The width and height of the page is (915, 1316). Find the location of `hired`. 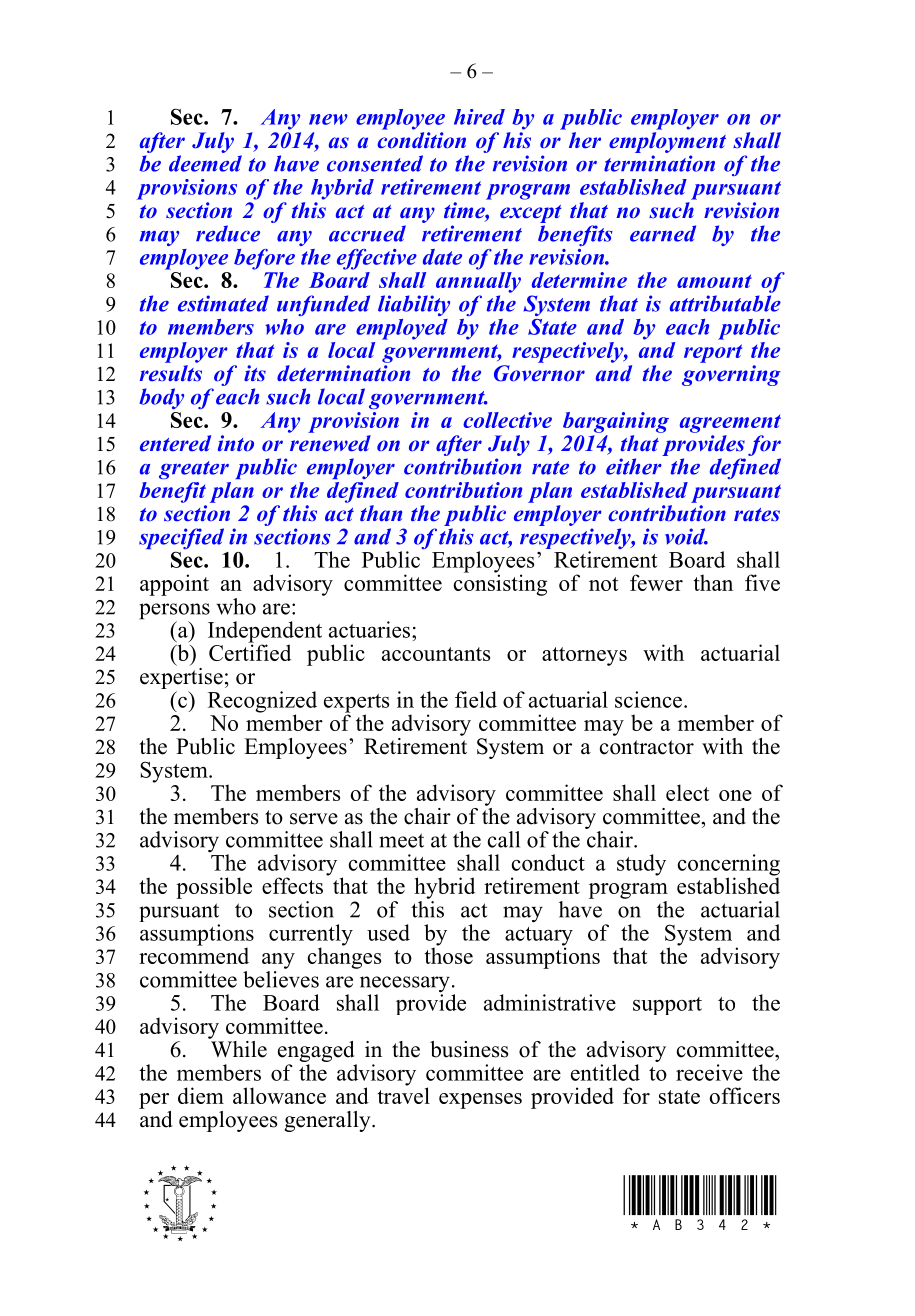

hired is located at coordinates (479, 117).
